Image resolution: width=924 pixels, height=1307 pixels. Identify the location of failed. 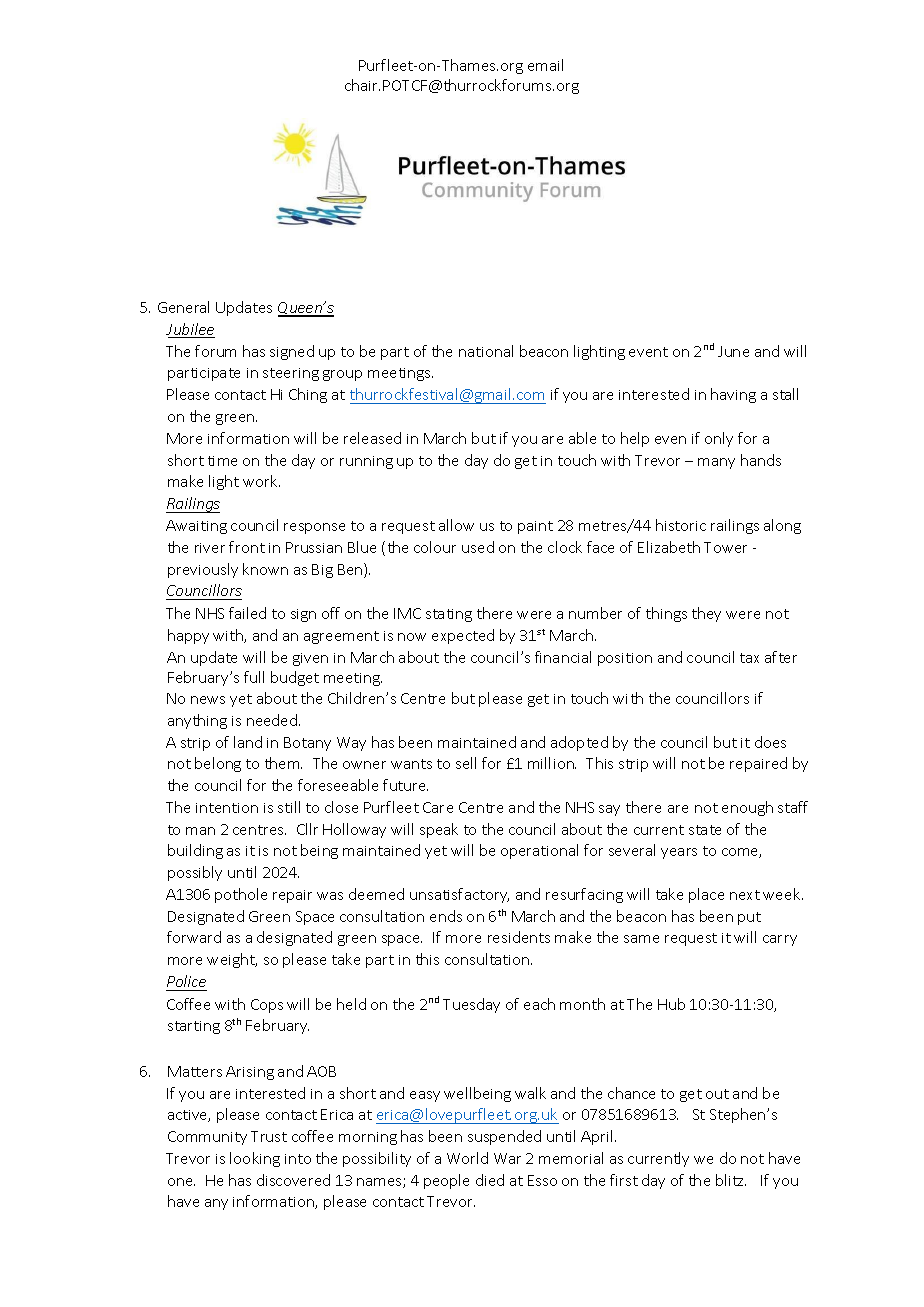
(247, 613).
